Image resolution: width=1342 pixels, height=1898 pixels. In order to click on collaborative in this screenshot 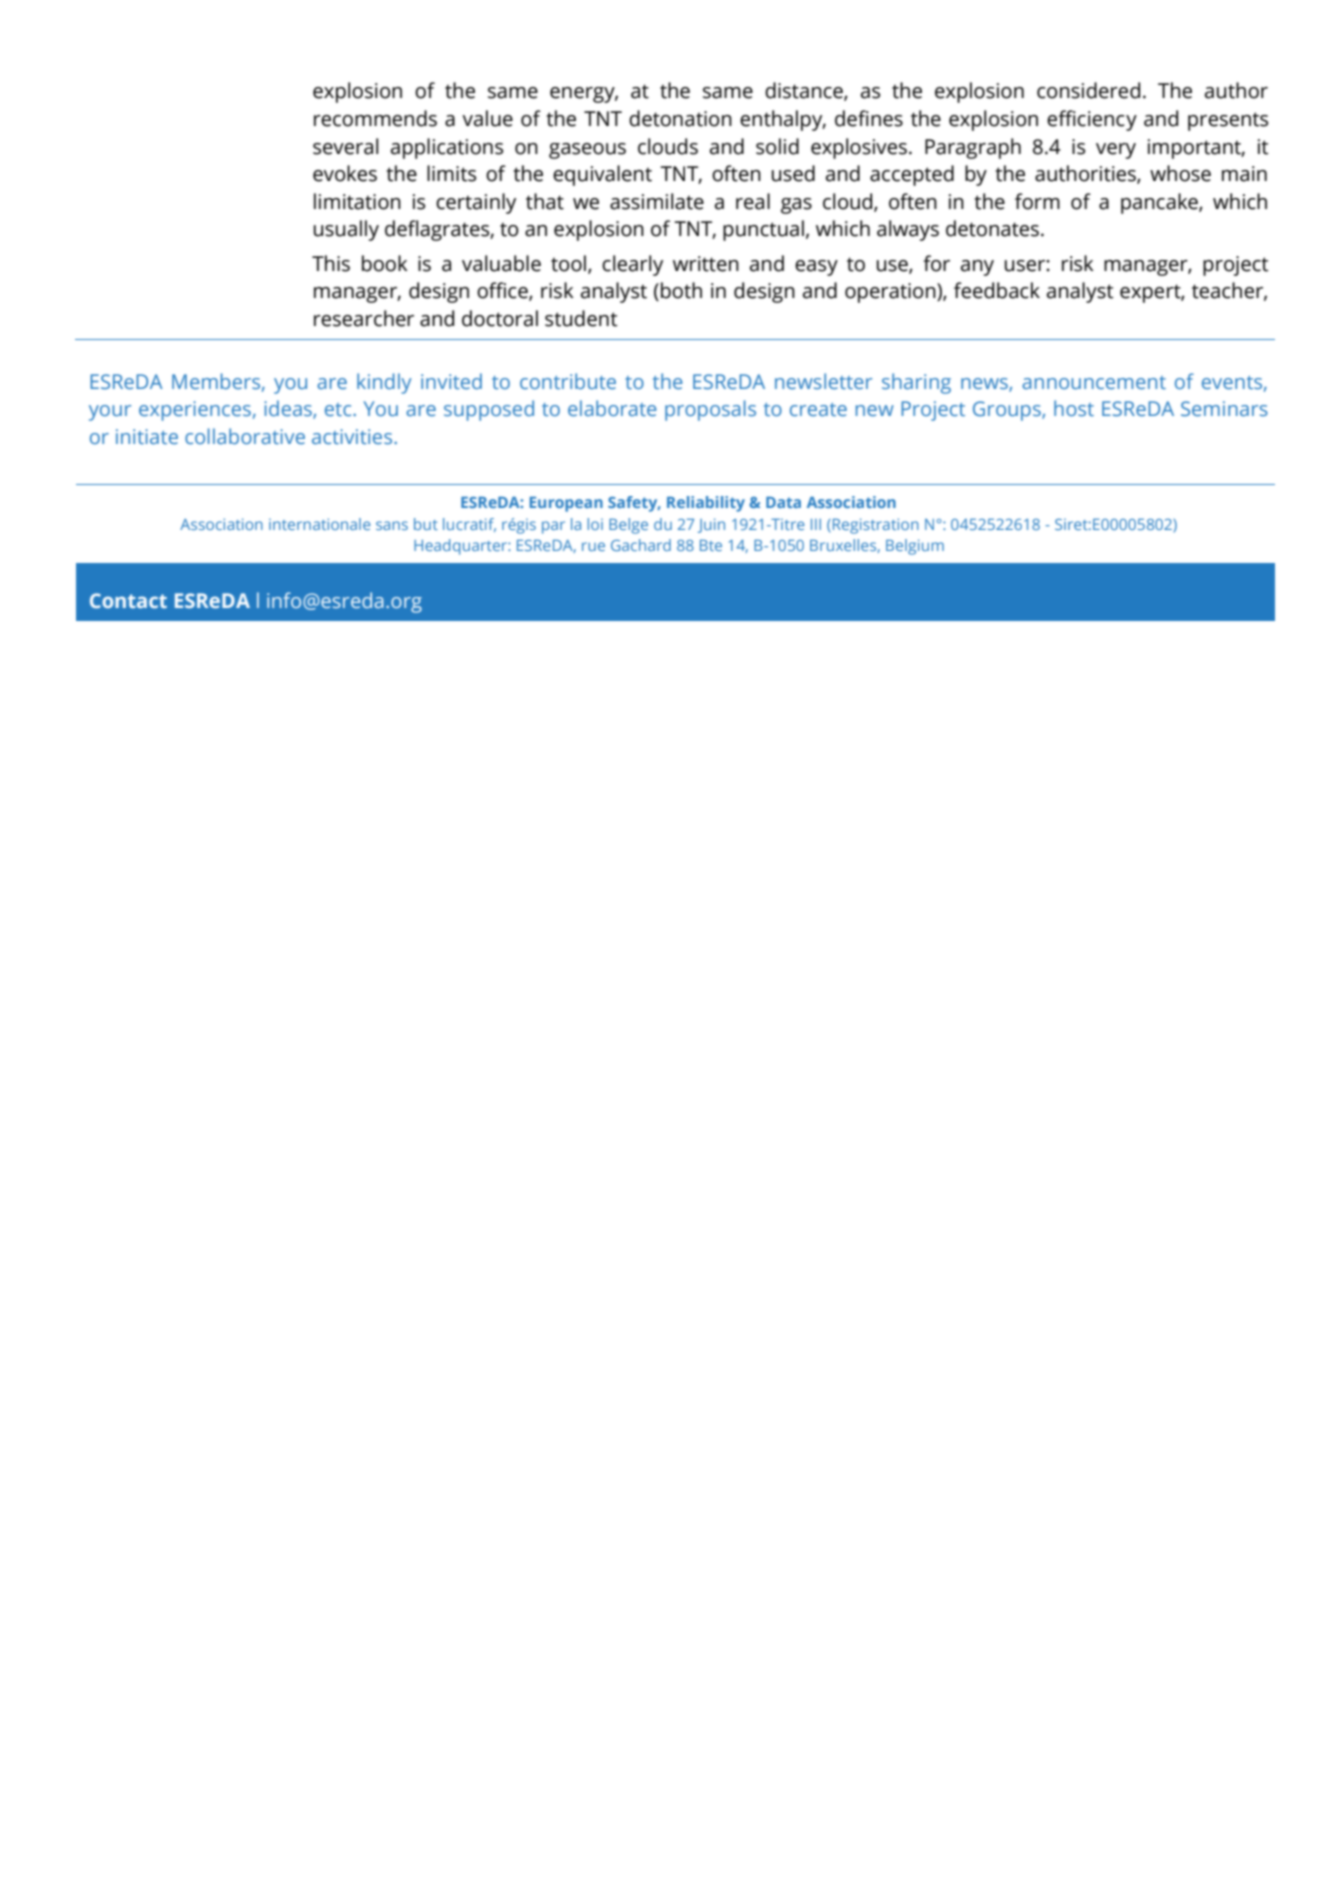, I will do `click(245, 436)`.
